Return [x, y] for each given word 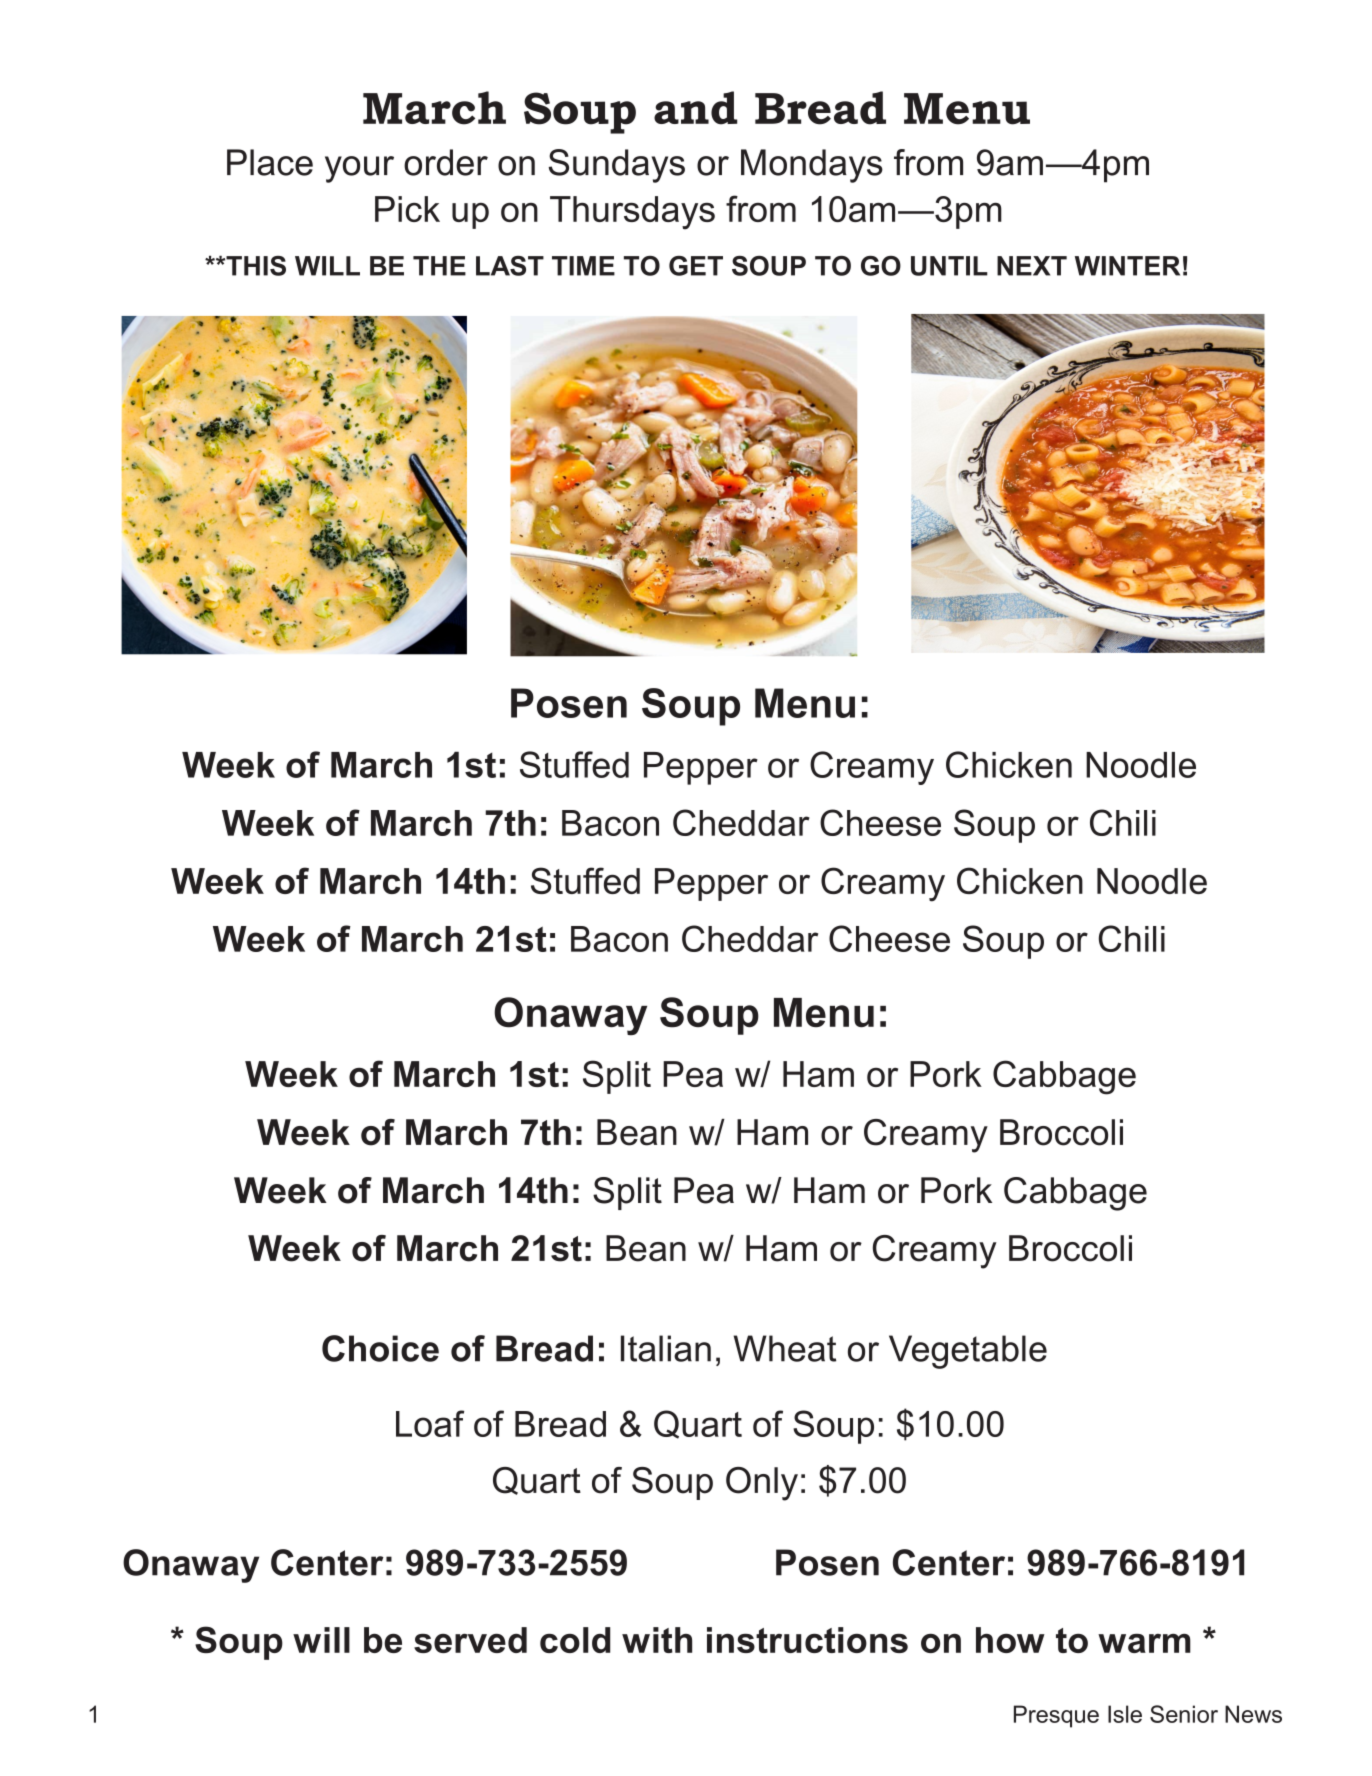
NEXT [1032, 266]
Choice [380, 1348]
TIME [583, 266]
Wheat [785, 1348]
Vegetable [968, 1352]
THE [439, 266]
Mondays [812, 166]
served [470, 1640]
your [359, 169]
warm [1144, 1643]
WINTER [1127, 266]
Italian [666, 1348]
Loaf [430, 1423]
